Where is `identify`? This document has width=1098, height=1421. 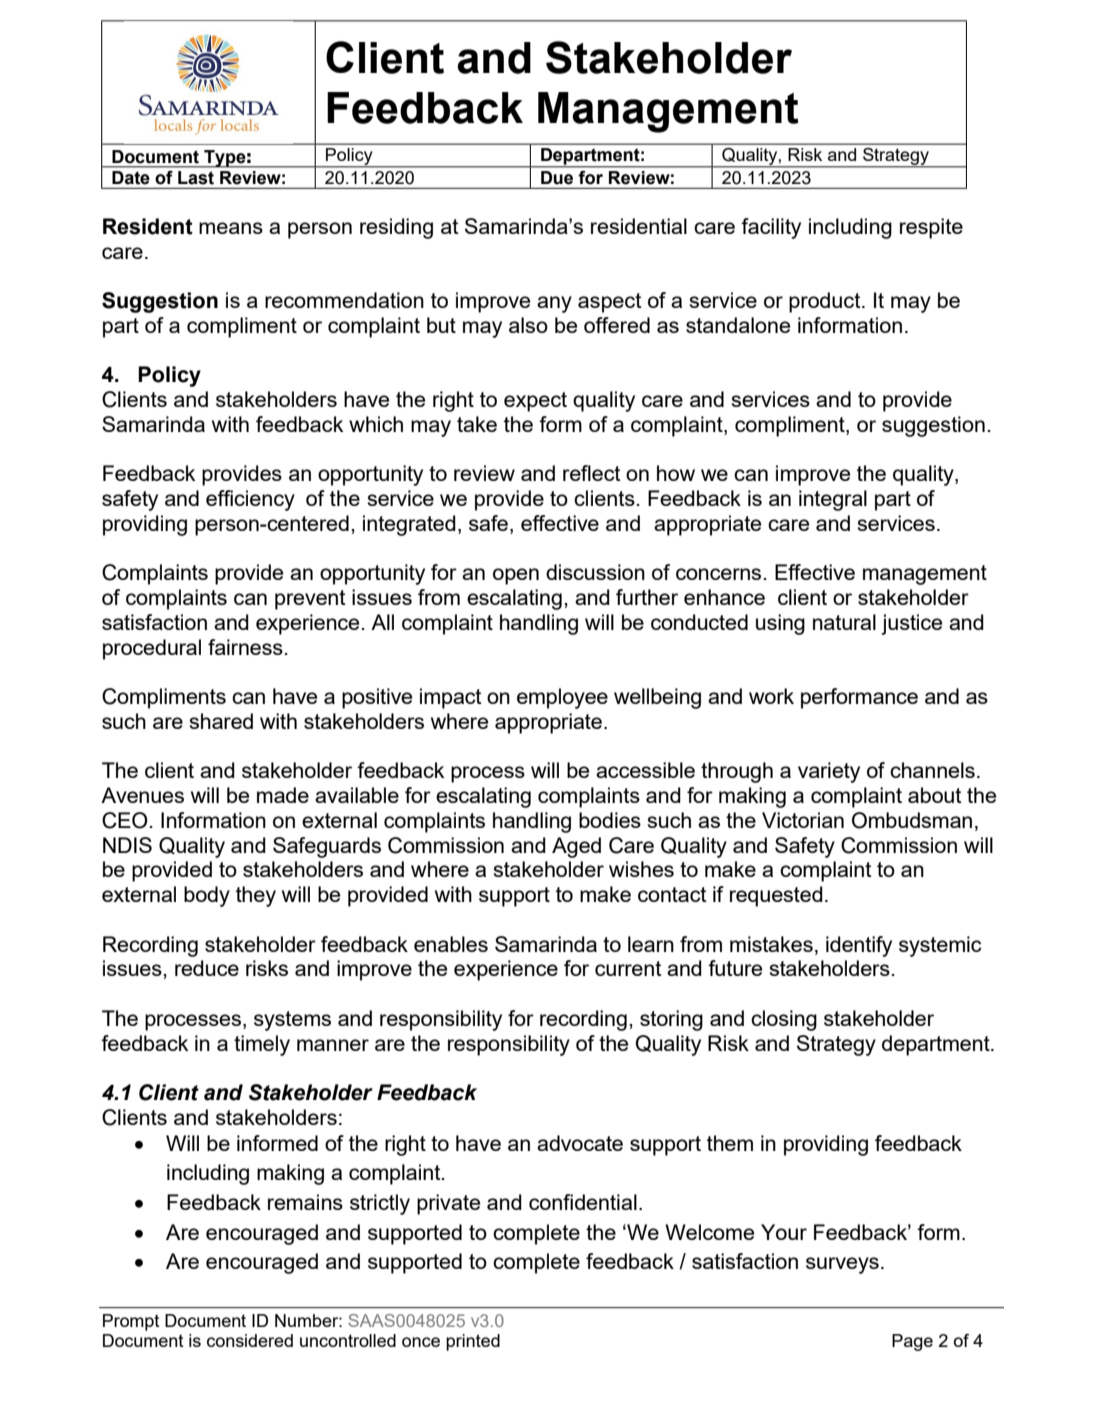 identify is located at coordinates (859, 946).
